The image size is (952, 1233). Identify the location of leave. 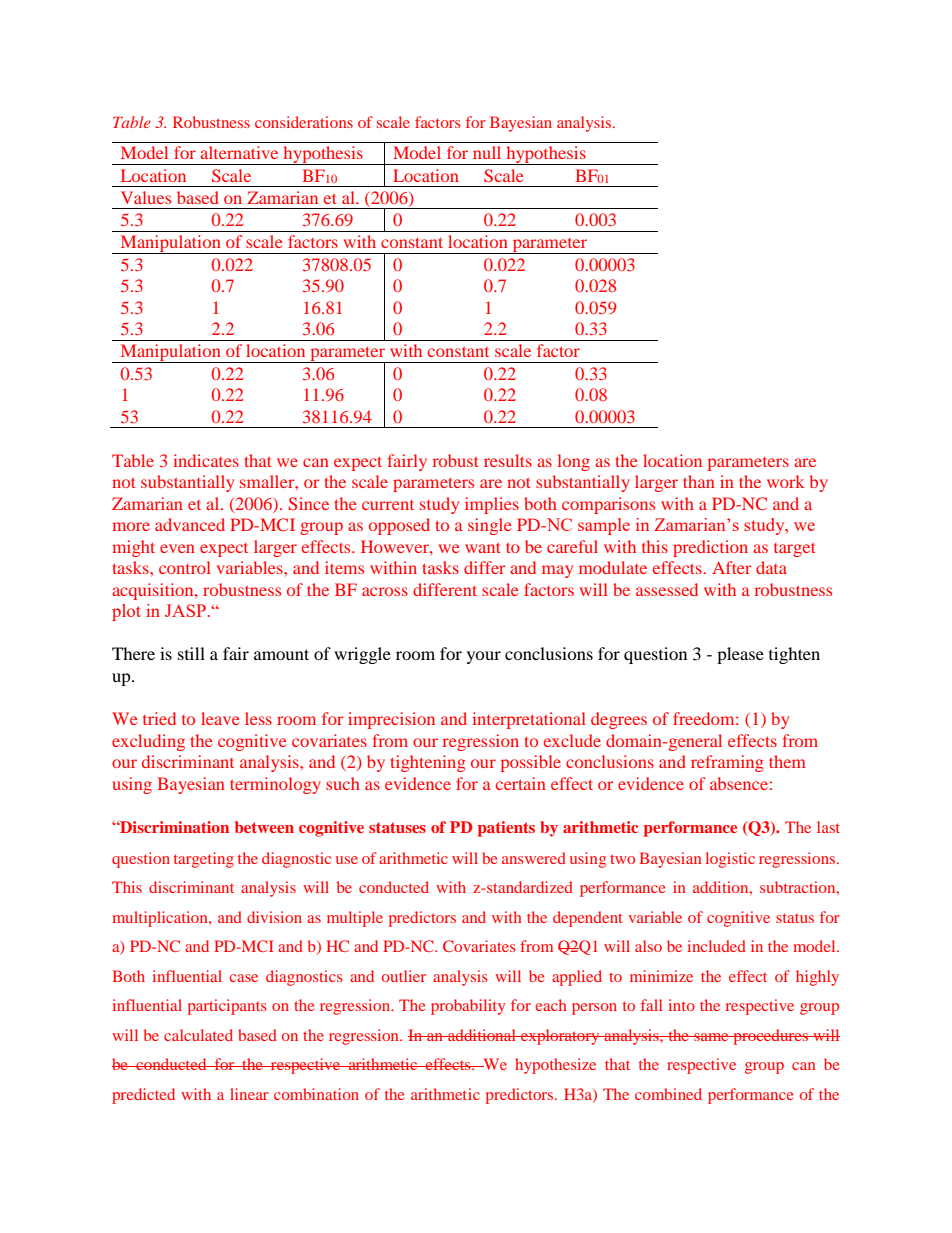
(220, 718).
